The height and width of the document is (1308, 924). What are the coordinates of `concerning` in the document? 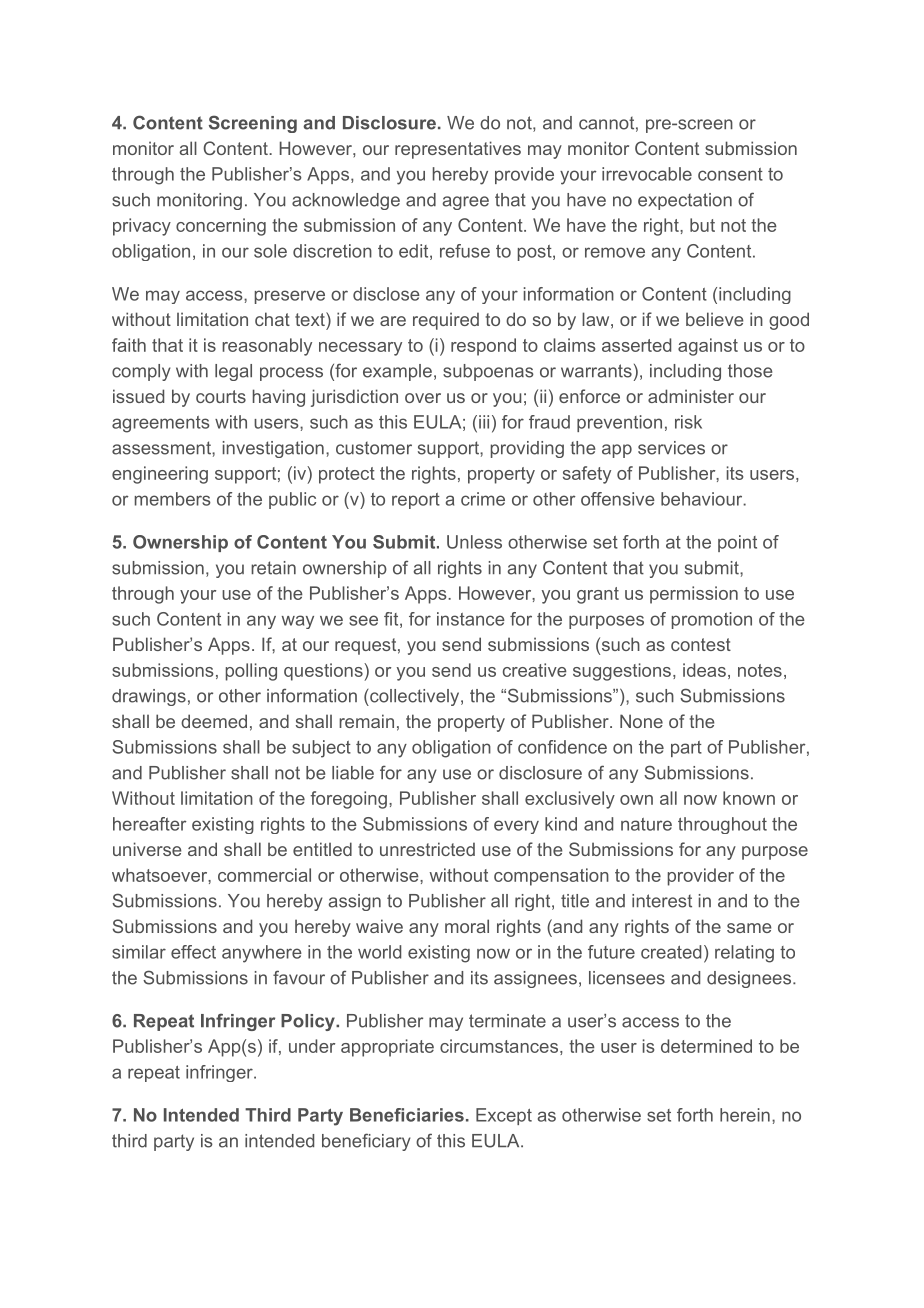 It's located at (221, 227).
